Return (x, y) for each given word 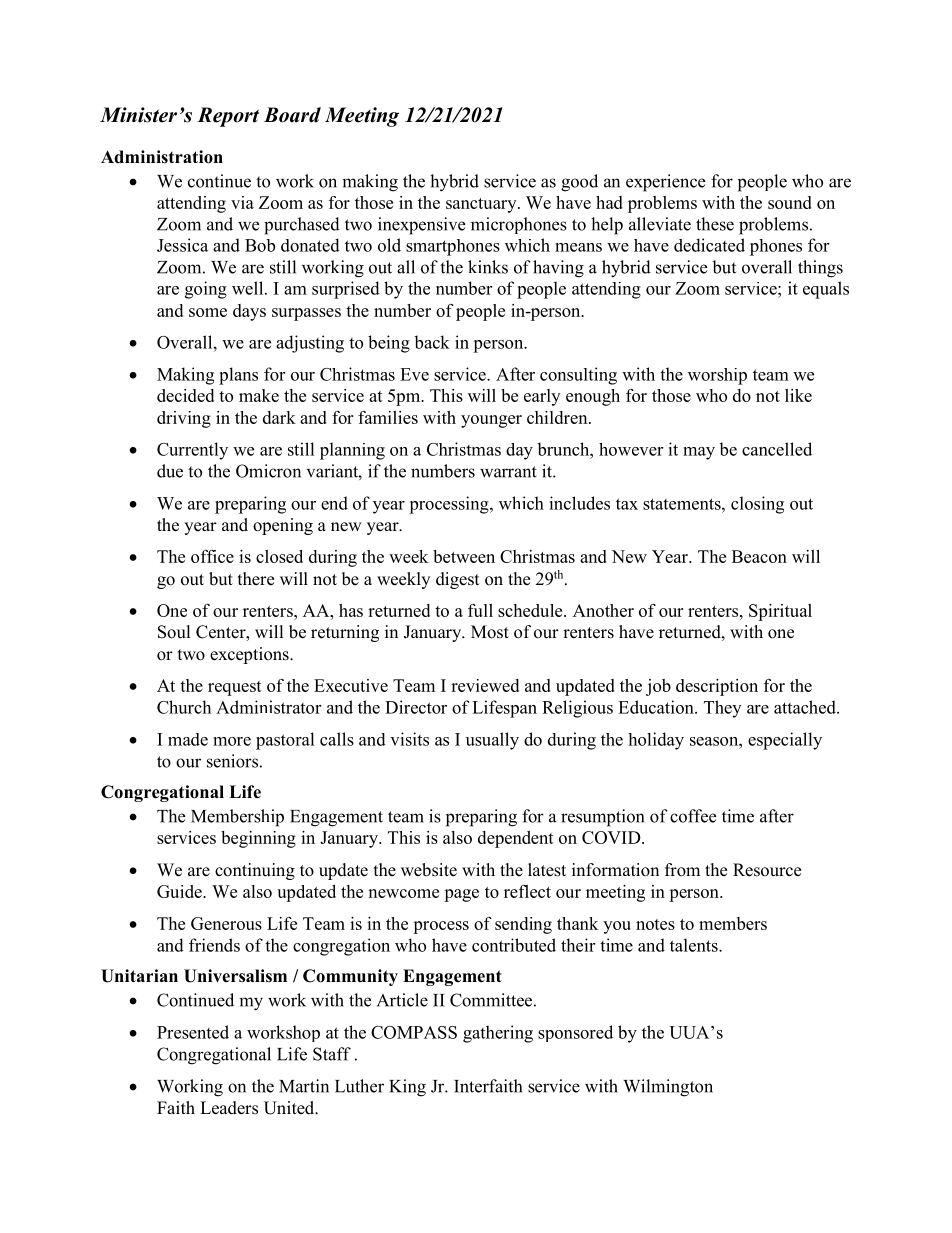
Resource (767, 870)
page (461, 895)
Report (228, 117)
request (235, 688)
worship (717, 376)
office (212, 556)
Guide (180, 891)
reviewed (485, 685)
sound (790, 202)
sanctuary (482, 205)
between (464, 556)
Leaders (229, 1108)
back (432, 342)
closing (757, 505)
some (208, 312)
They (722, 709)
